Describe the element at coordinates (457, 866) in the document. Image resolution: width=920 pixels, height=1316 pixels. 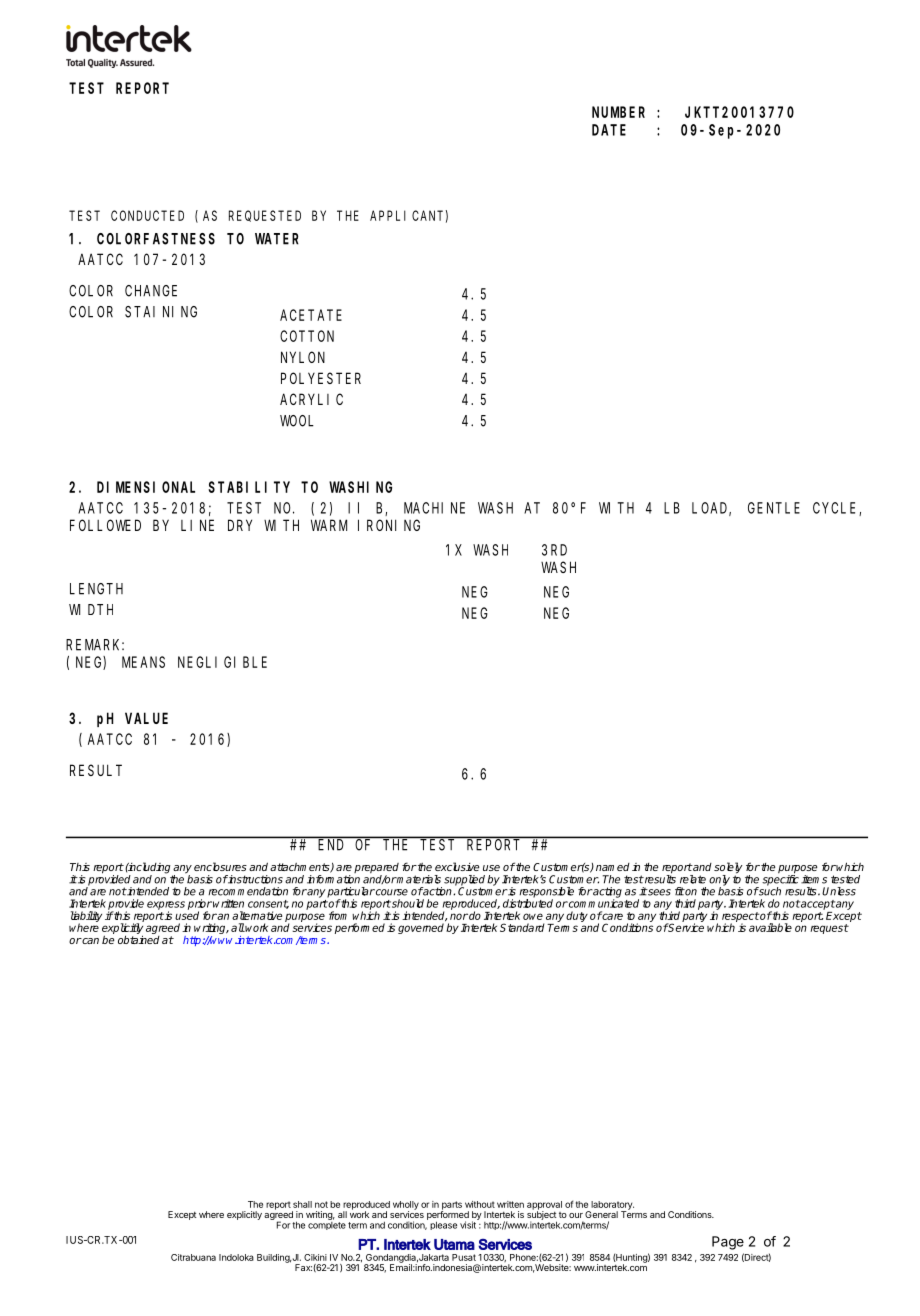
I see `exclusive` at that location.
